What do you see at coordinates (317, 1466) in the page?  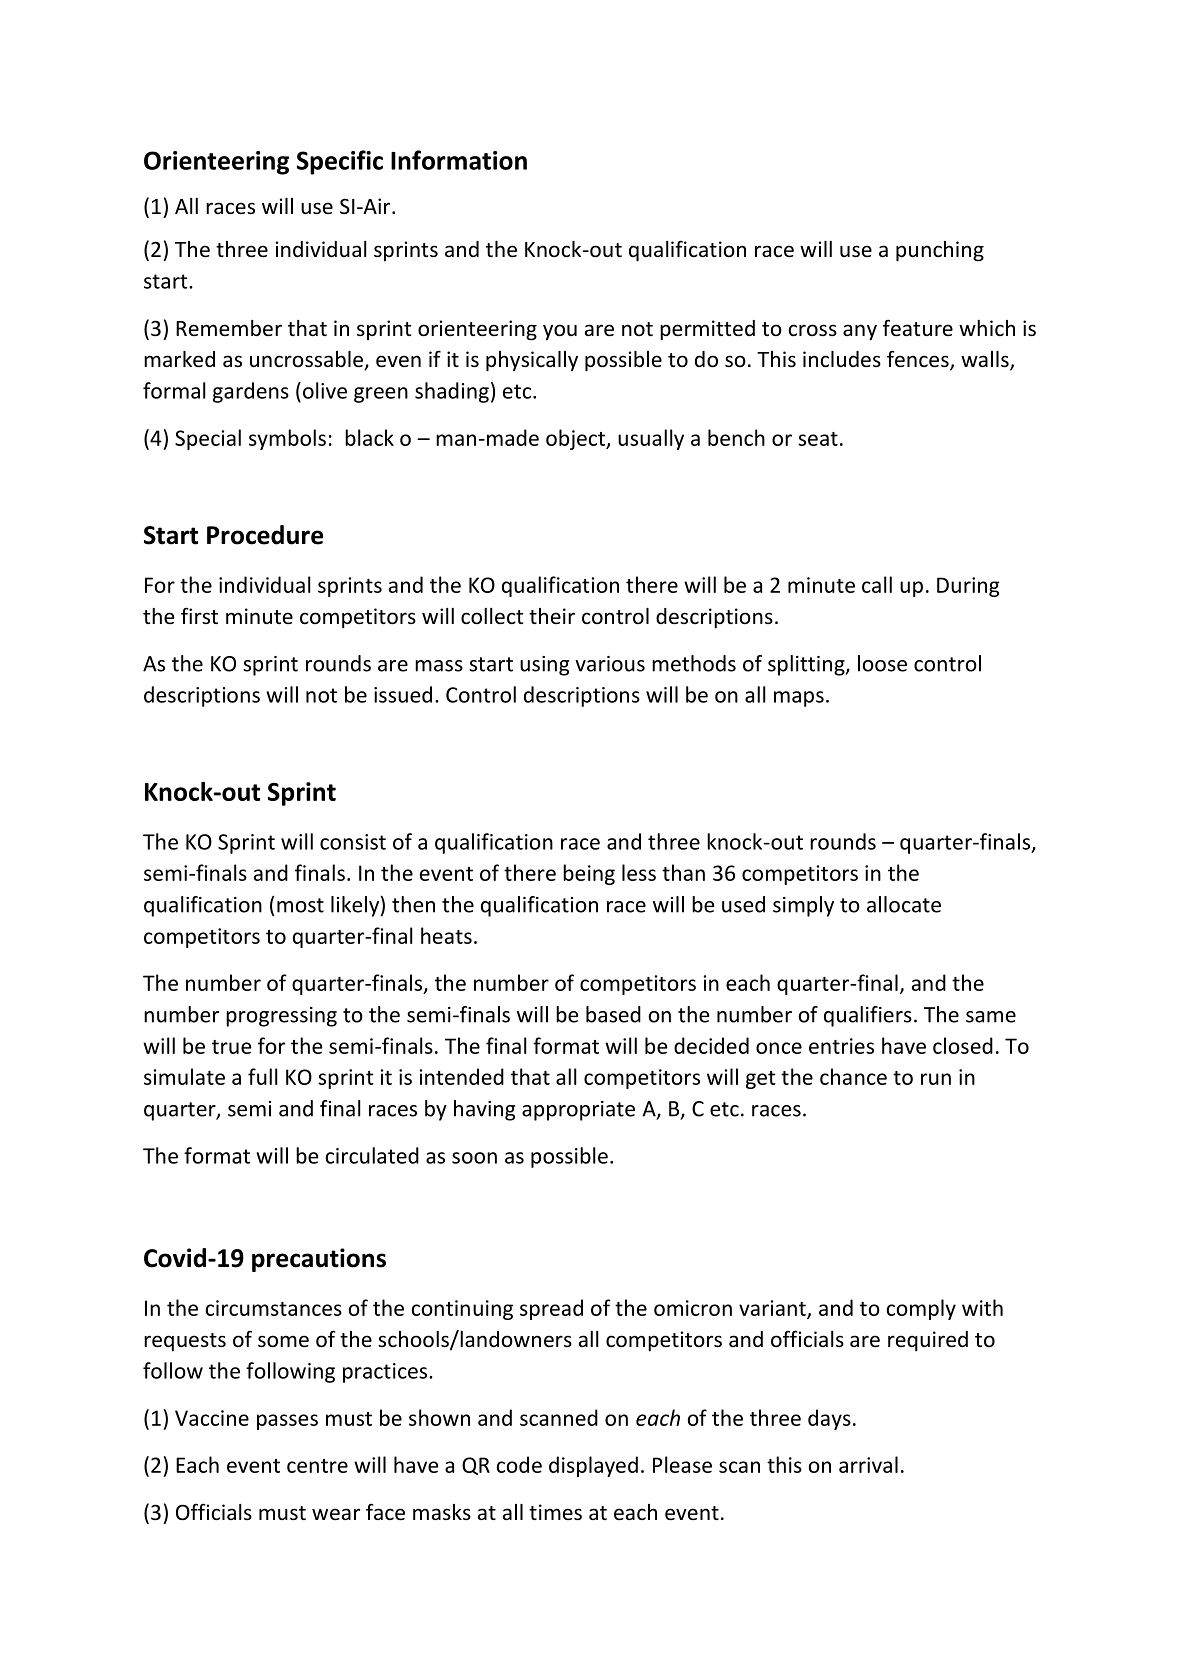 I see `centre` at bounding box center [317, 1466].
